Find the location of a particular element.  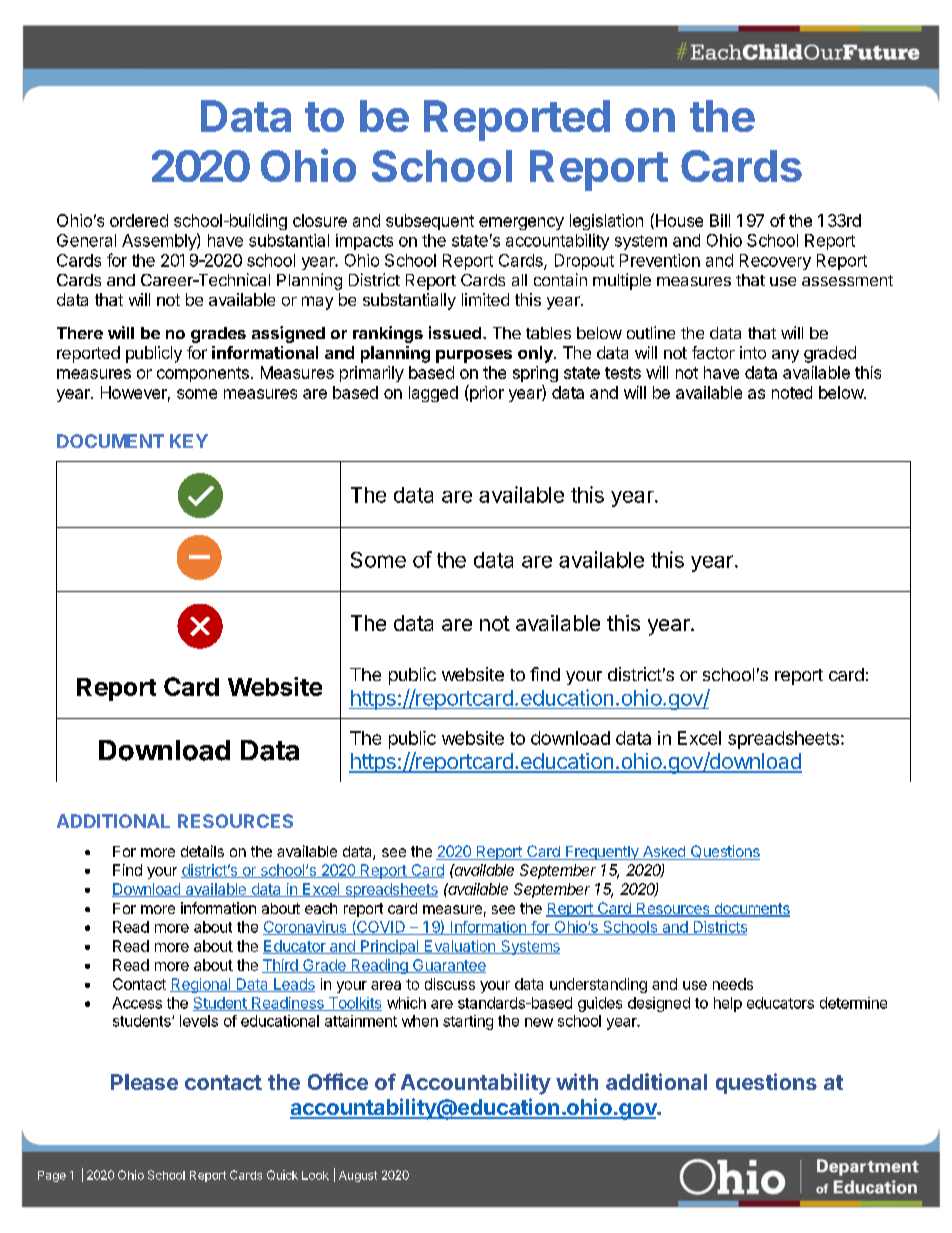

subsequent is located at coordinates (430, 222).
